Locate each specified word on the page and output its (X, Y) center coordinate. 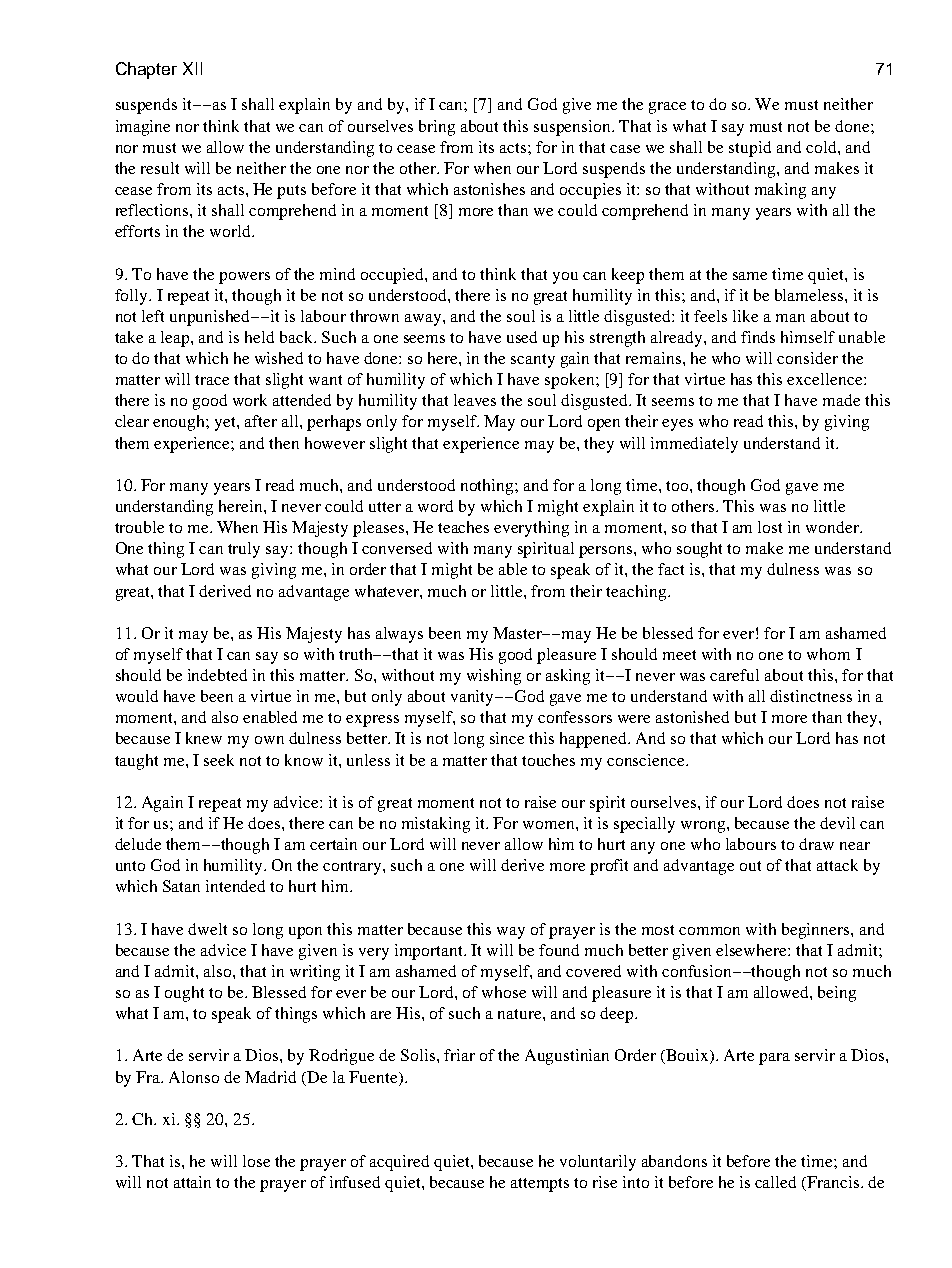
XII (192, 68)
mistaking (436, 825)
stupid (750, 149)
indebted (217, 675)
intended (235, 886)
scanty (533, 361)
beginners (817, 931)
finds (758, 337)
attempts (540, 1185)
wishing (494, 677)
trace (212, 380)
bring (437, 128)
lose (256, 1161)
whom (828, 654)
